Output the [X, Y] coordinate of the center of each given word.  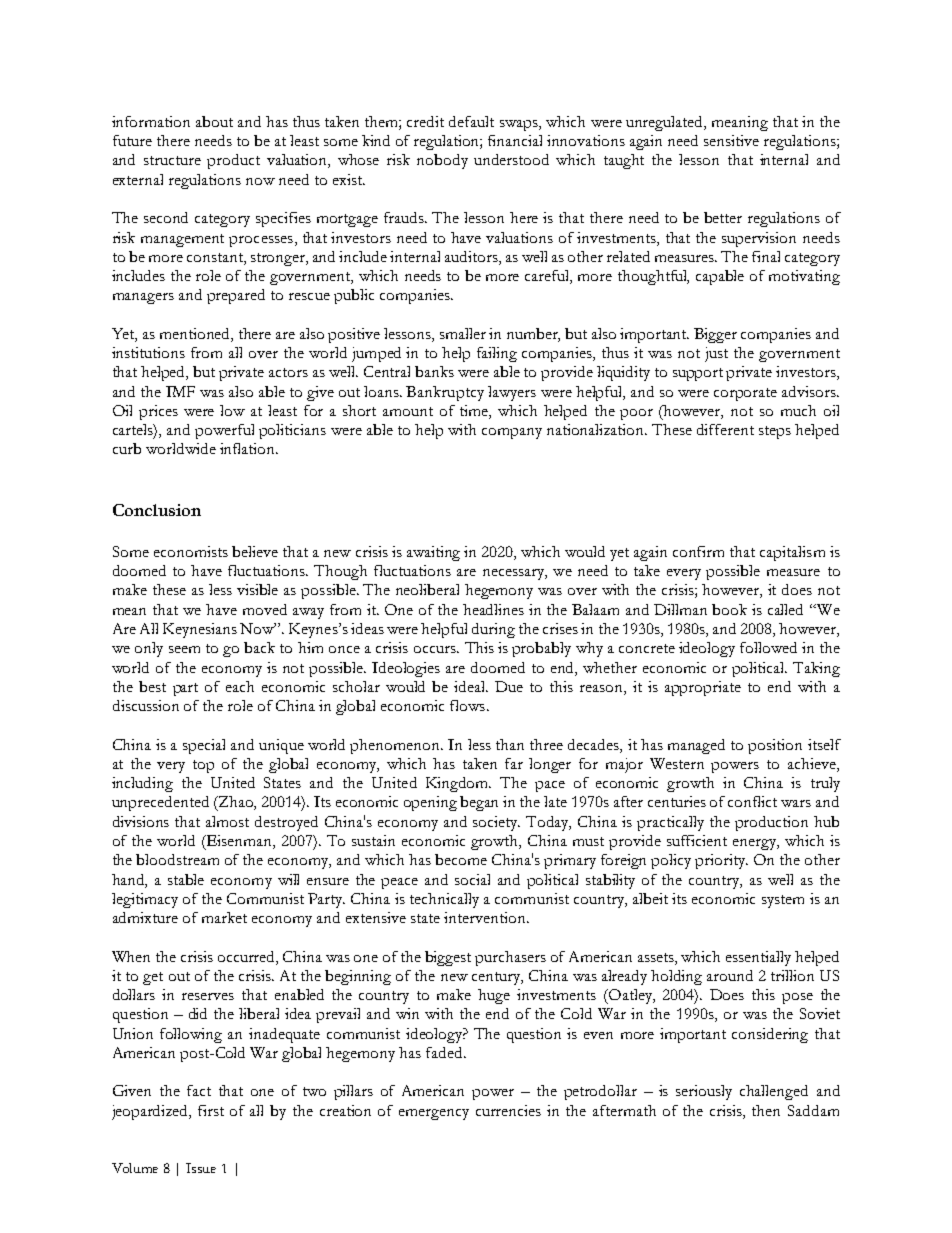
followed [768, 647]
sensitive [731, 140]
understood [511, 159]
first [211, 1110]
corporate [745, 394]
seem [184, 649]
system [783, 901]
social [472, 879]
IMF [180, 391]
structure [172, 160]
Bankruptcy [445, 393]
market [224, 917]
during [493, 630]
